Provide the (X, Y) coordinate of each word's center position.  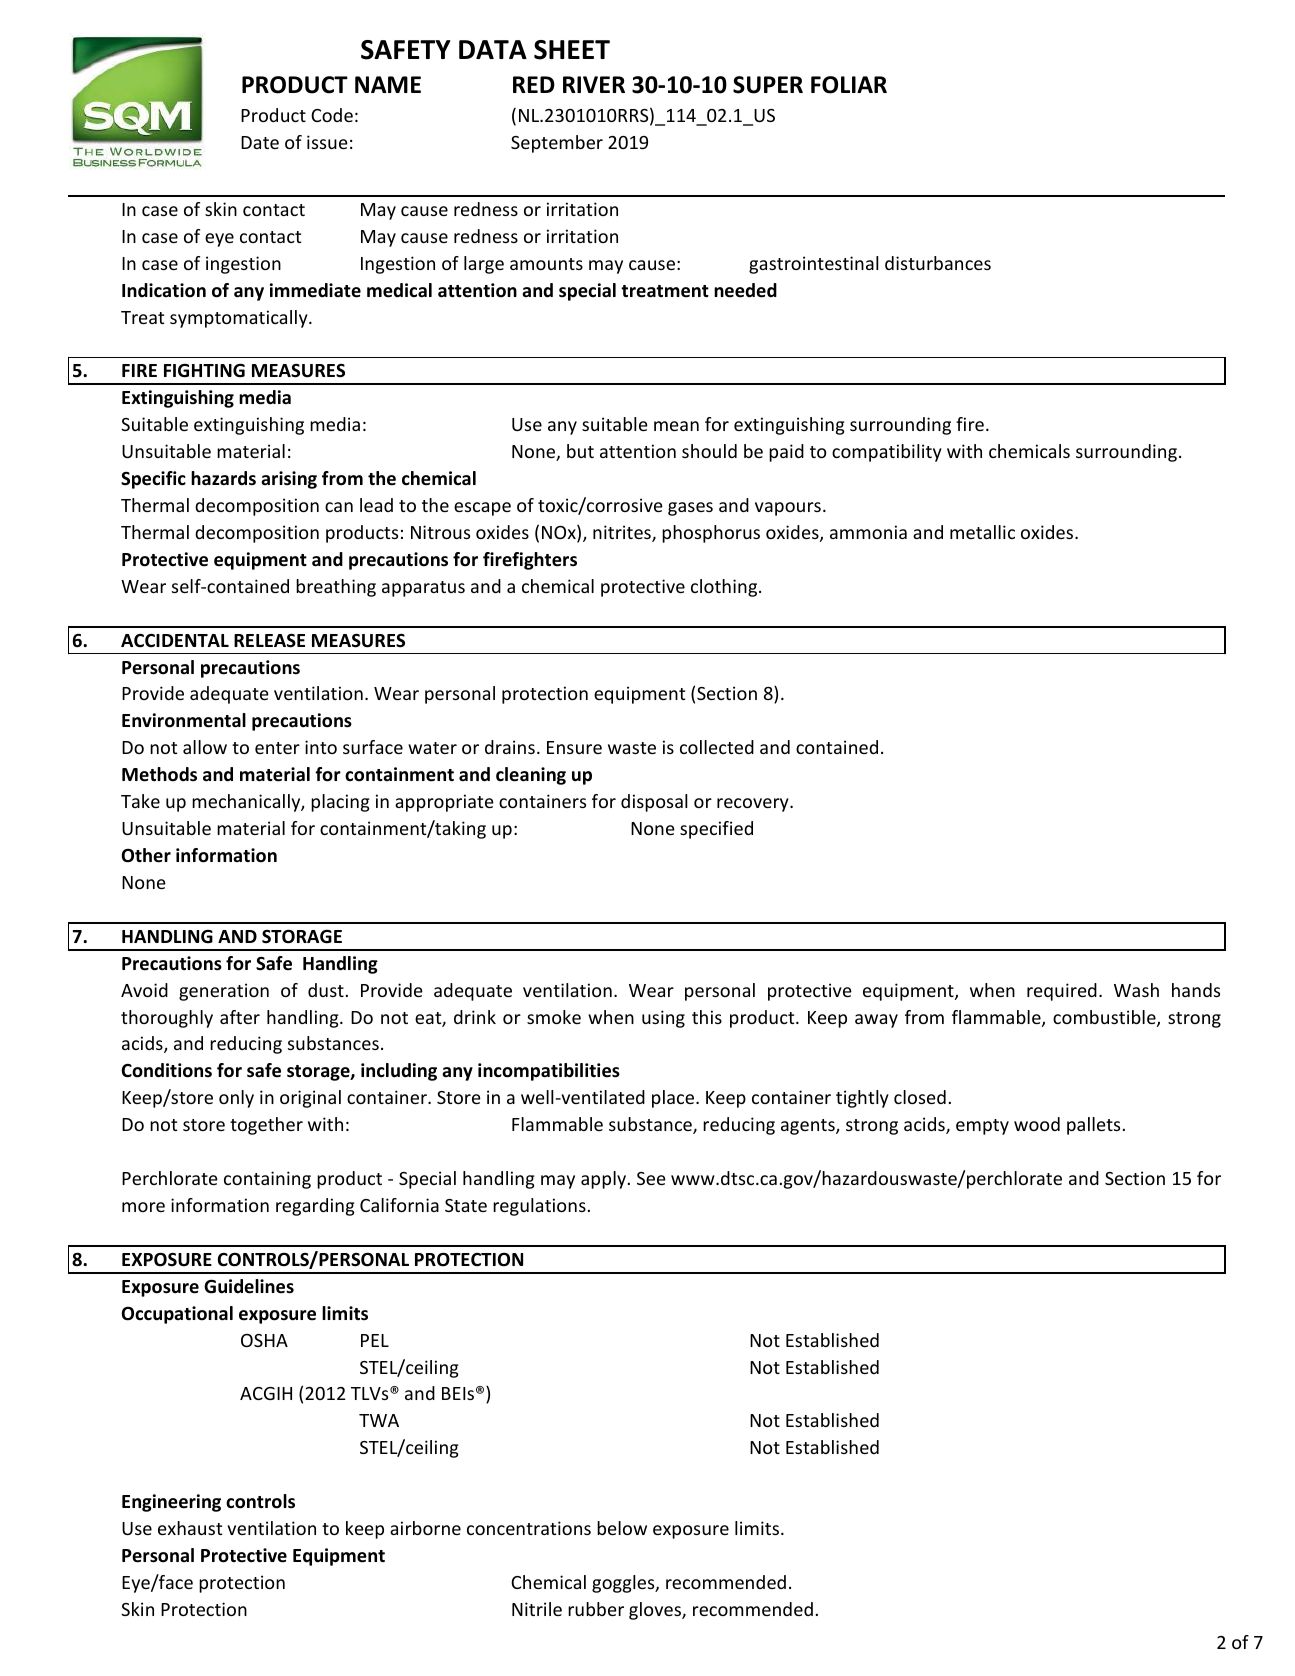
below (622, 1528)
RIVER (594, 84)
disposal (654, 803)
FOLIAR (849, 85)
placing (340, 803)
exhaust (190, 1528)
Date (260, 142)
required (1062, 992)
